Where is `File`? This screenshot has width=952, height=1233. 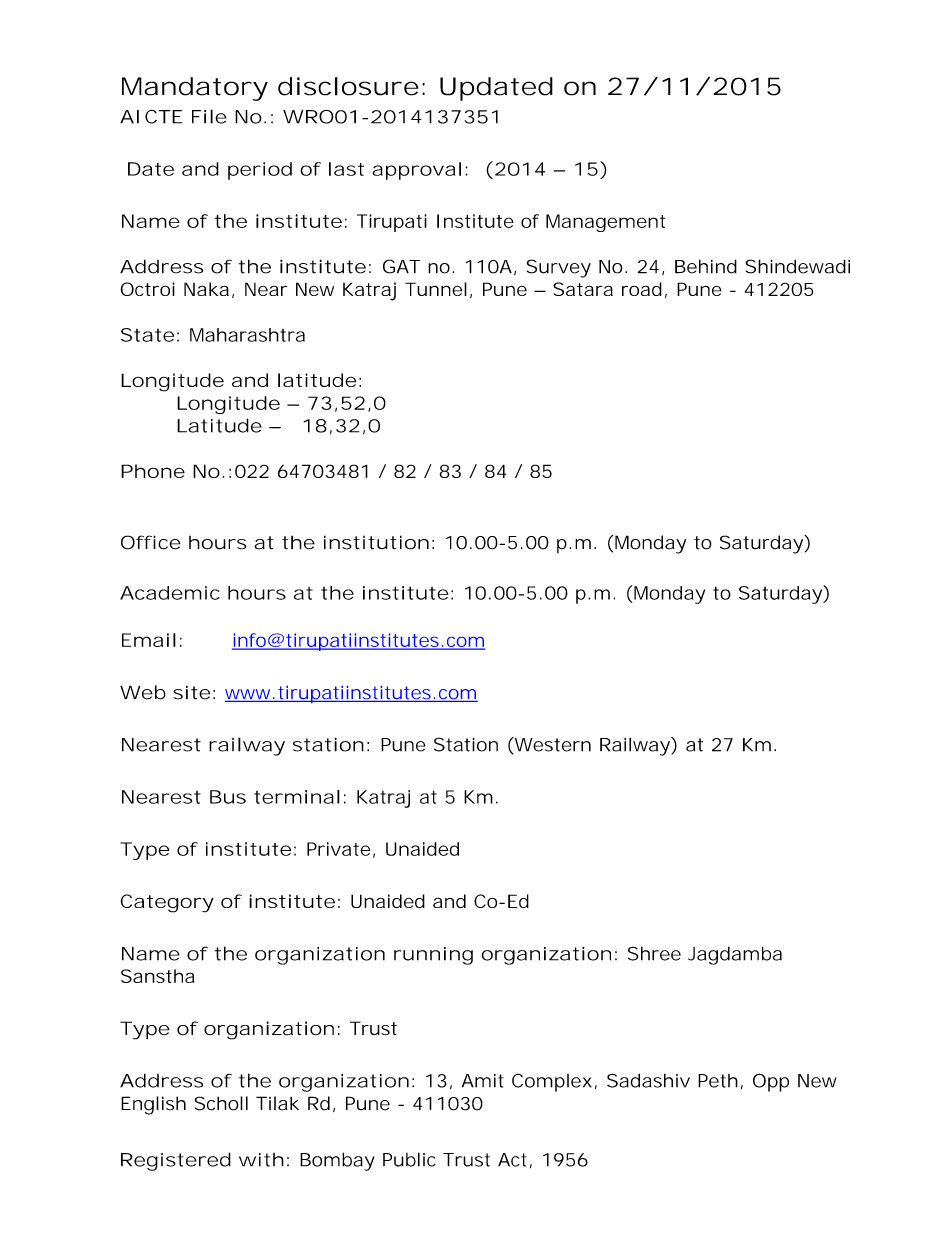
File is located at coordinates (209, 116).
